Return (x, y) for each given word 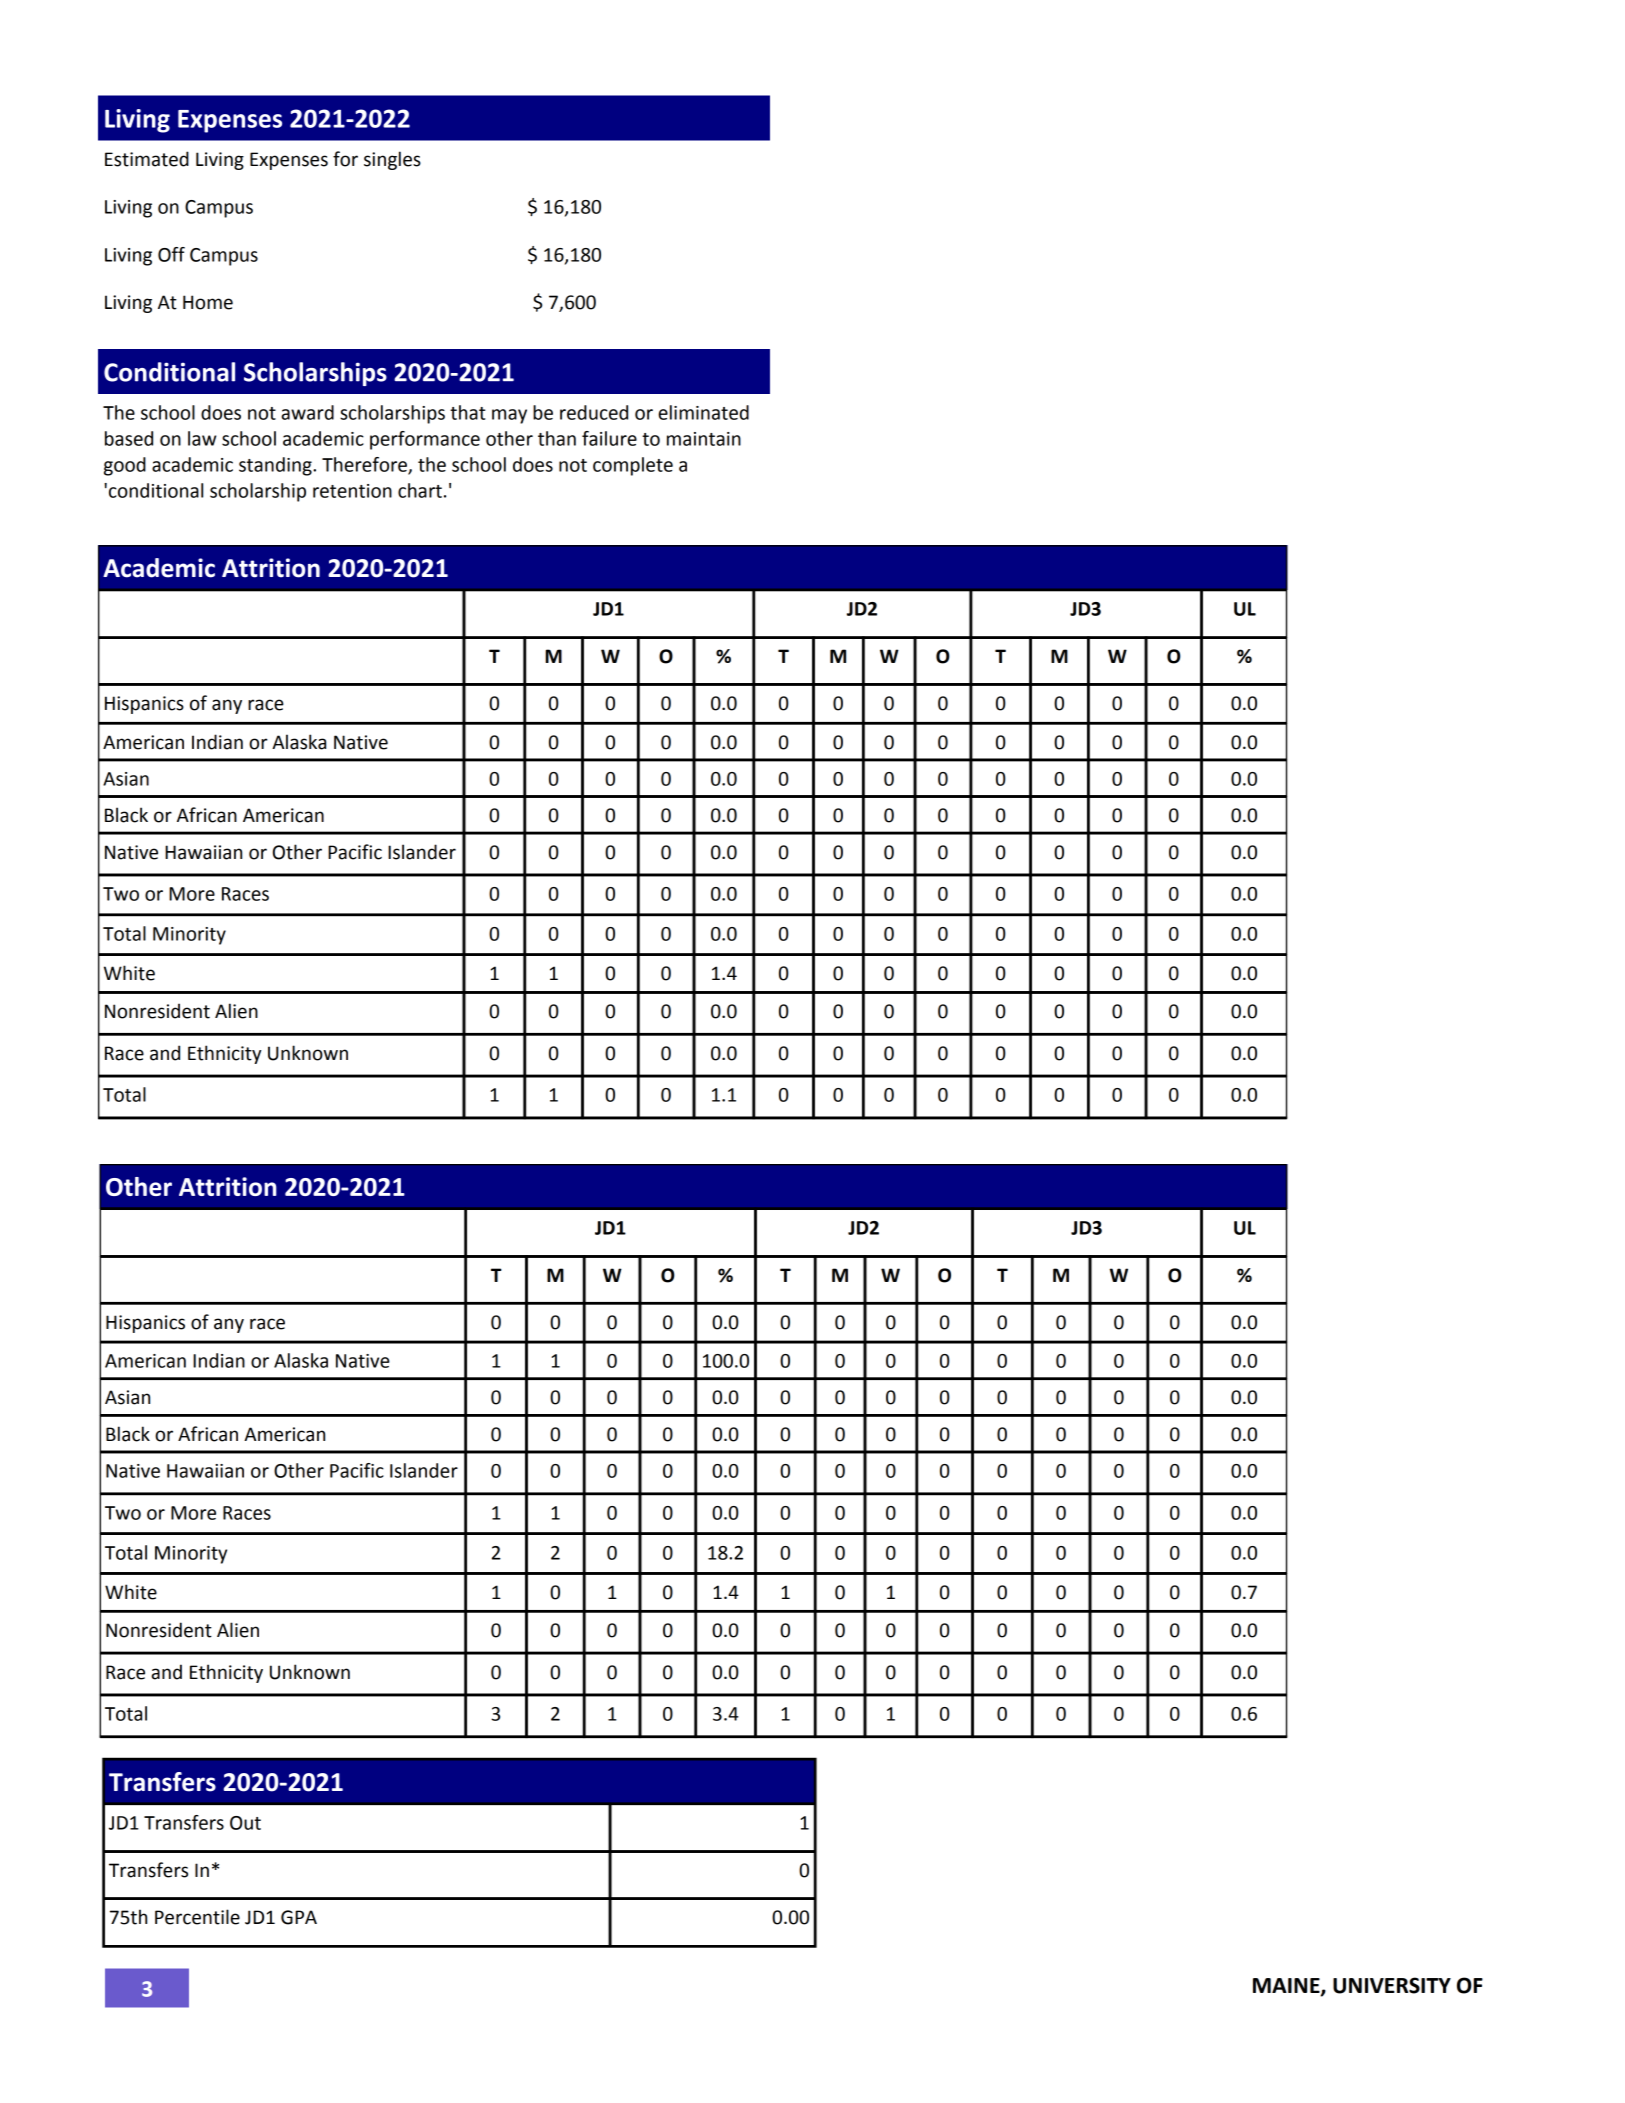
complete (633, 466)
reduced (594, 412)
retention (352, 491)
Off (171, 254)
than (557, 438)
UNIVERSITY (1392, 1985)
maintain (704, 439)
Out (245, 1823)
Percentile (197, 1917)
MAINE (1287, 1987)
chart (420, 490)
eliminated (703, 412)
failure (609, 438)
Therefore (365, 465)
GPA (299, 1917)
